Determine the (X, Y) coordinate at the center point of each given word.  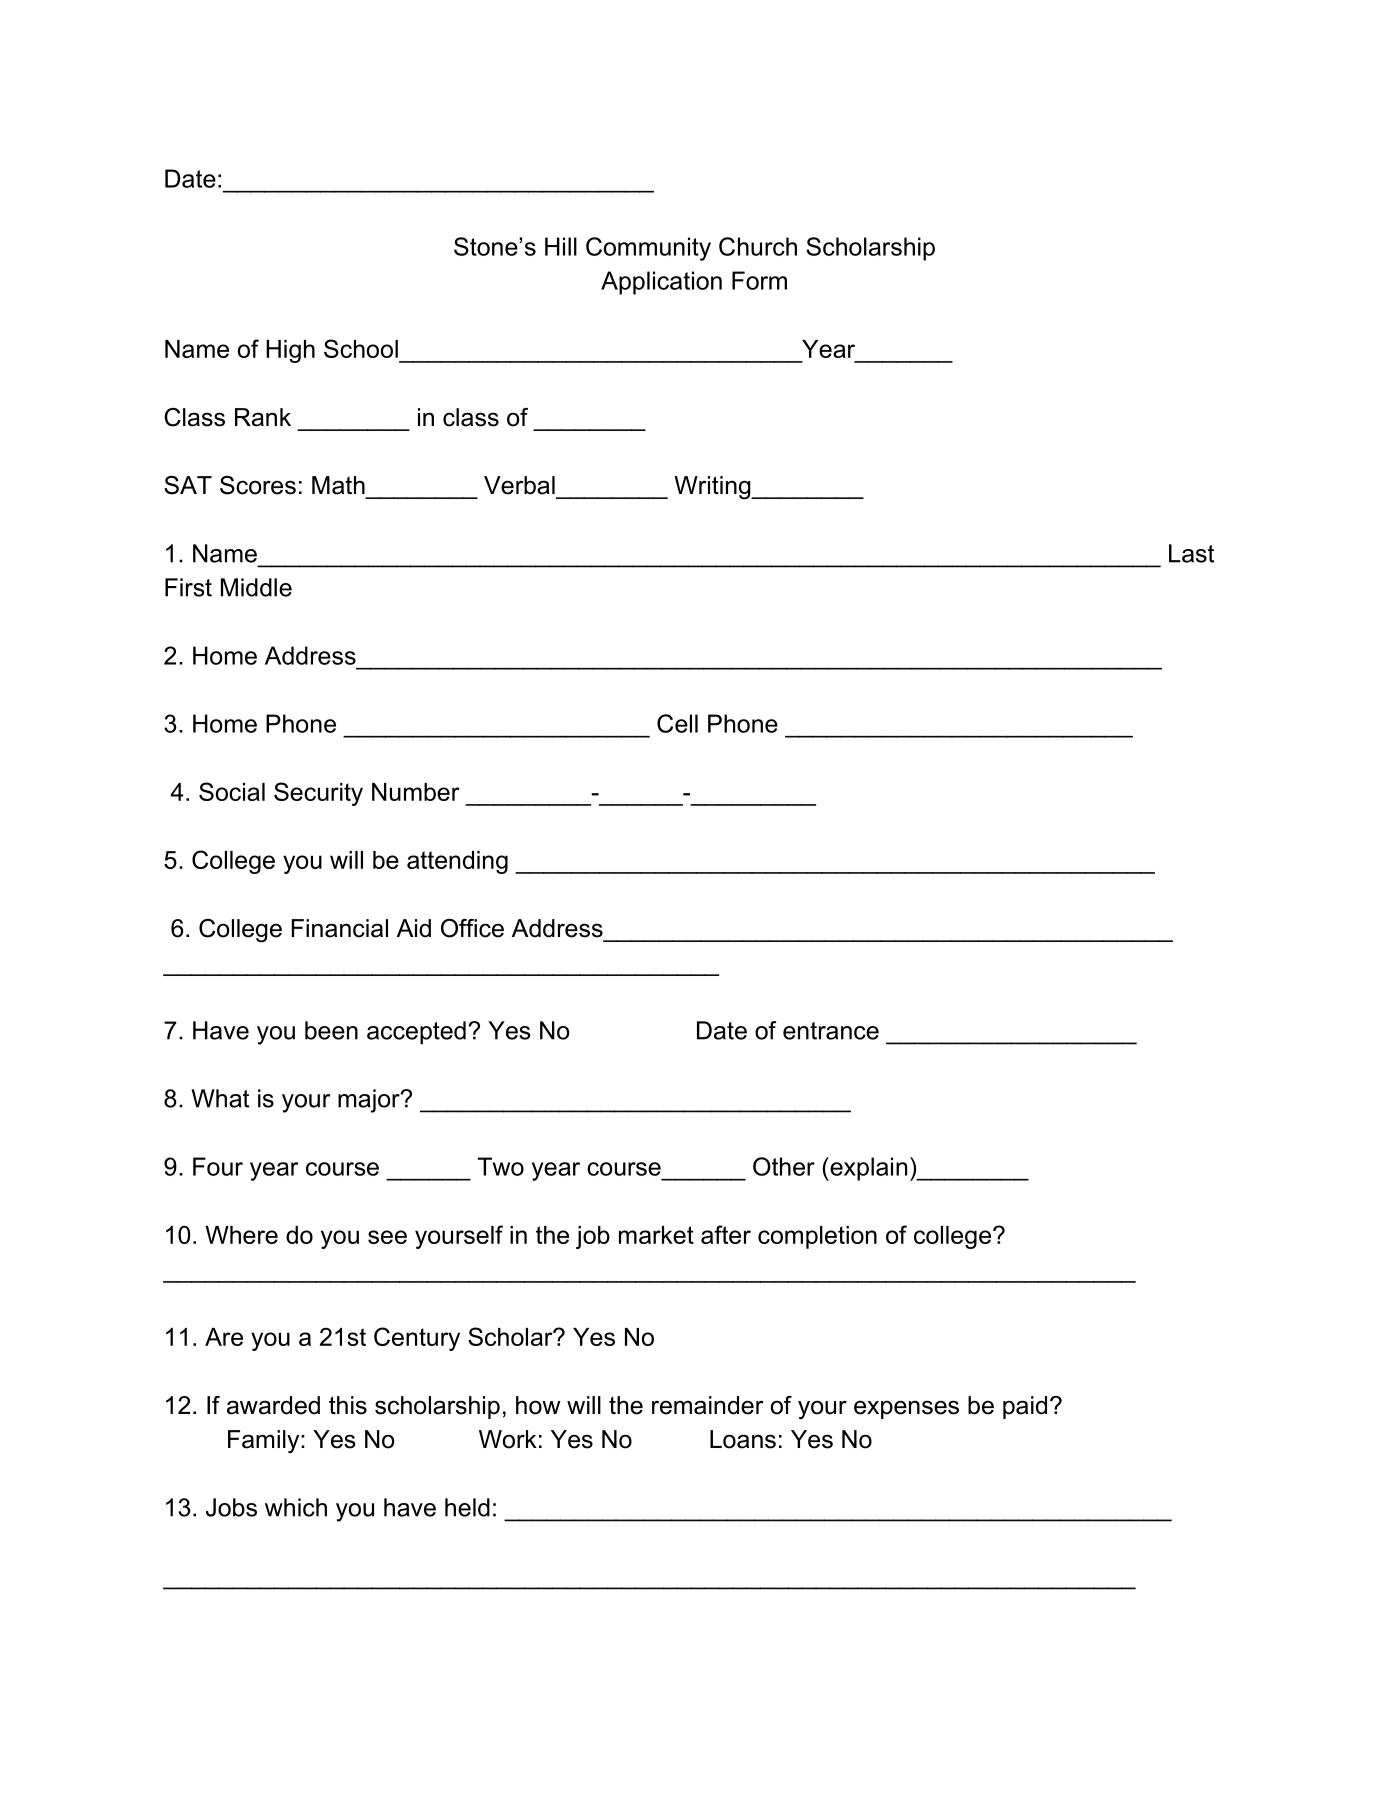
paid (1025, 1407)
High (290, 351)
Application (661, 283)
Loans (743, 1439)
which (296, 1507)
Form (759, 280)
